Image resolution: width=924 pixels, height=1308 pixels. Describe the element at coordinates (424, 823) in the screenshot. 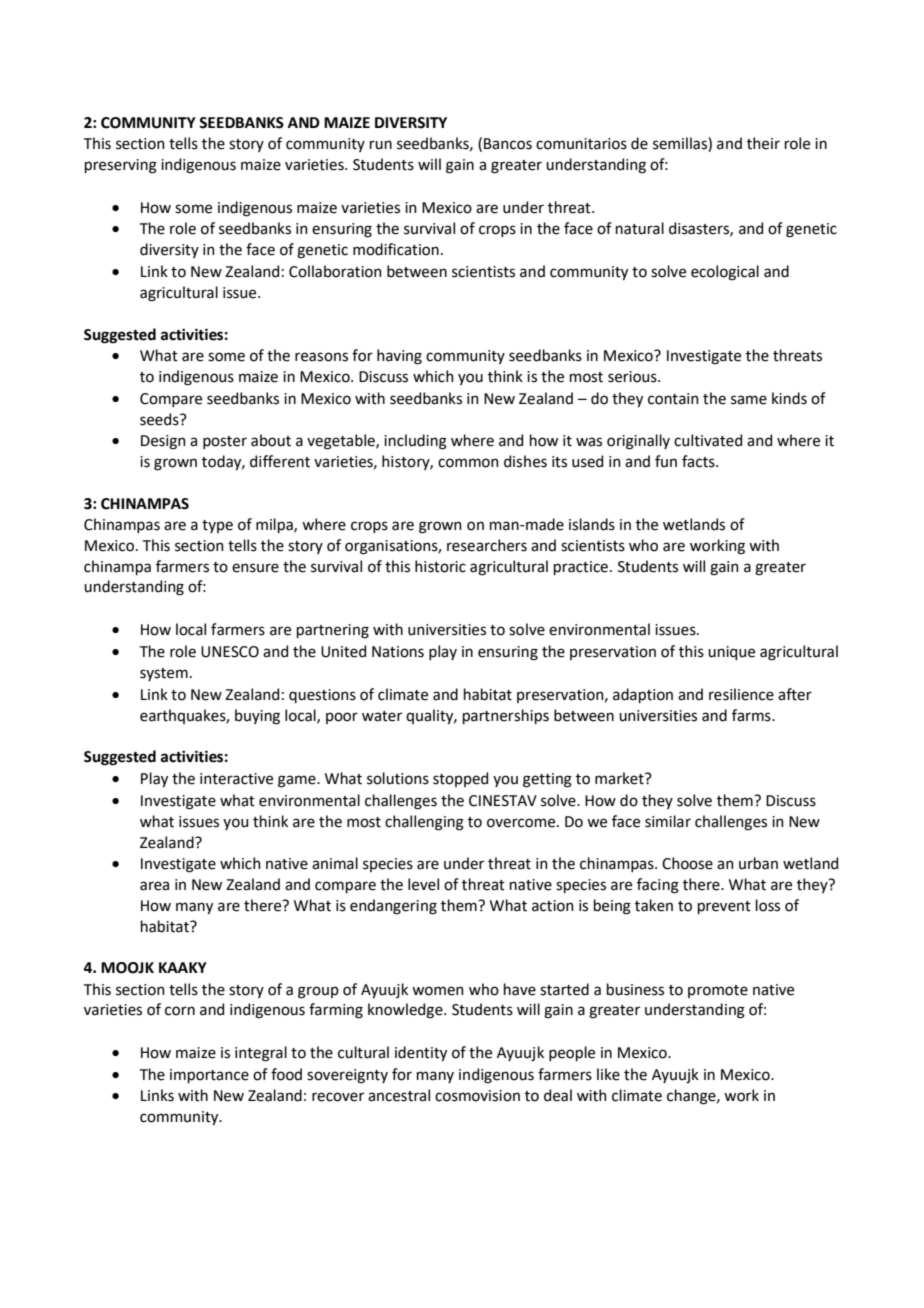

I see `challenging` at that location.
